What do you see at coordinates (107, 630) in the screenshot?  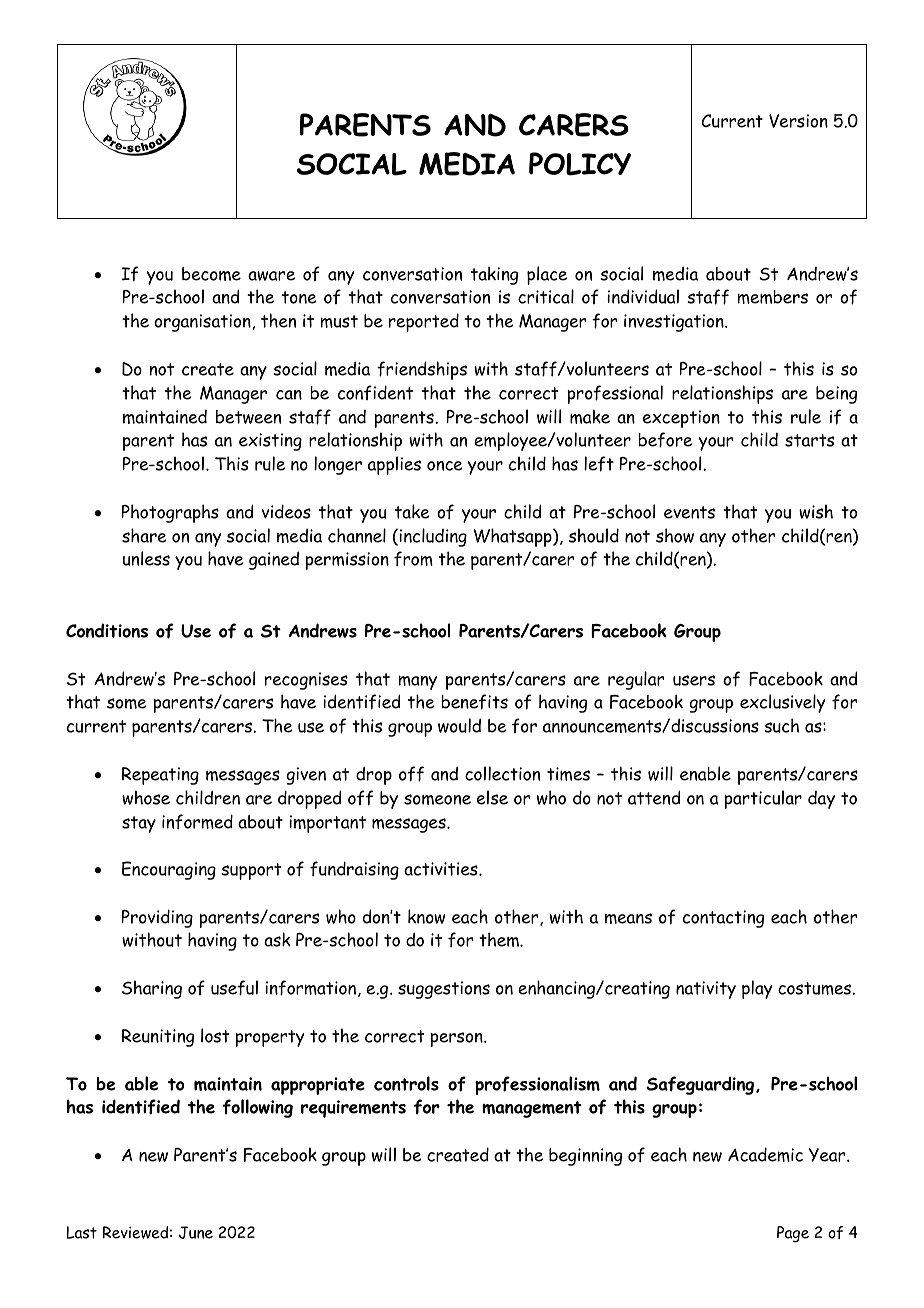 I see `Conditions` at bounding box center [107, 630].
